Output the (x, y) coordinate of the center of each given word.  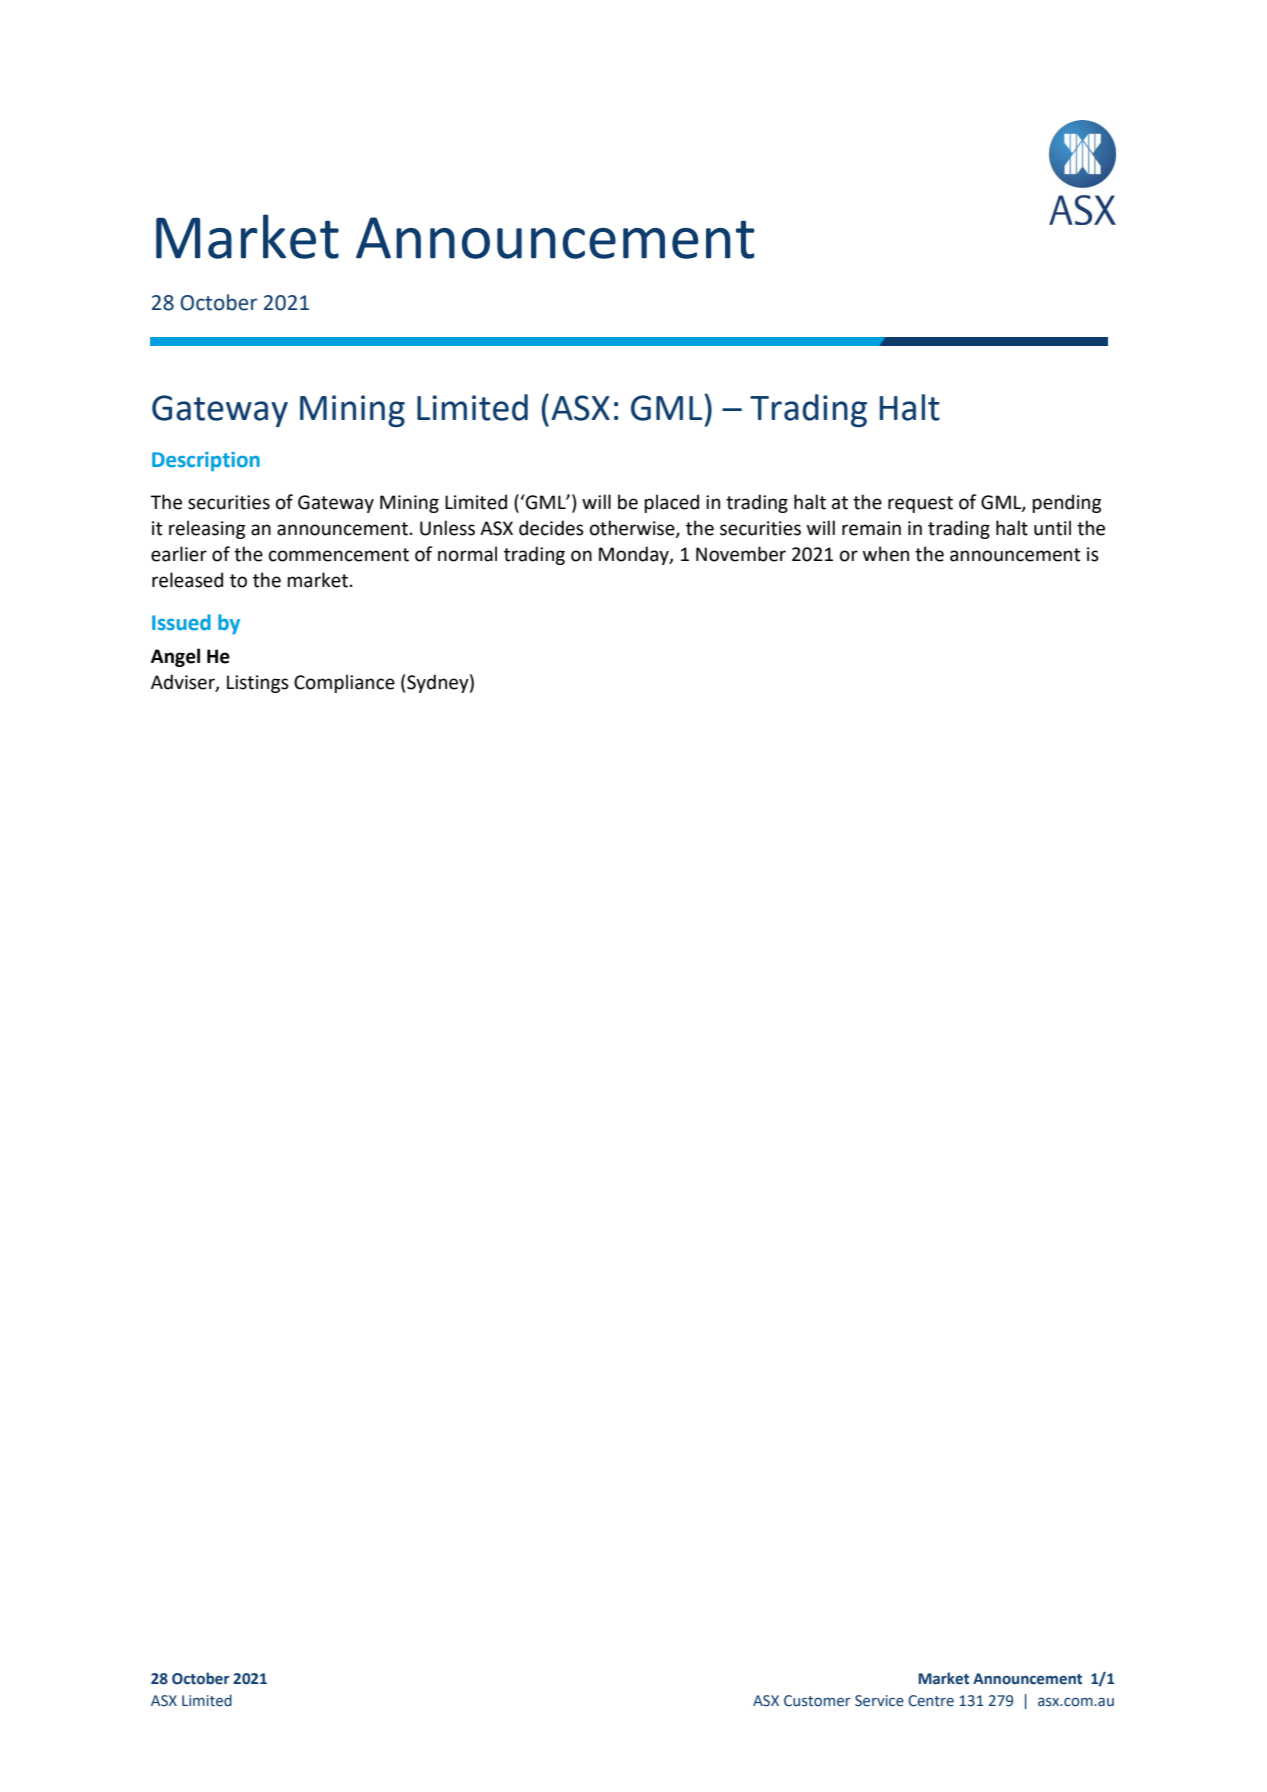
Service (879, 1701)
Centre (931, 1701)
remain (871, 528)
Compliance (344, 683)
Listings (258, 684)
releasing (207, 529)
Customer (817, 1701)
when (886, 554)
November (741, 554)
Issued (181, 622)
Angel (175, 657)
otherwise (633, 528)
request (920, 504)
